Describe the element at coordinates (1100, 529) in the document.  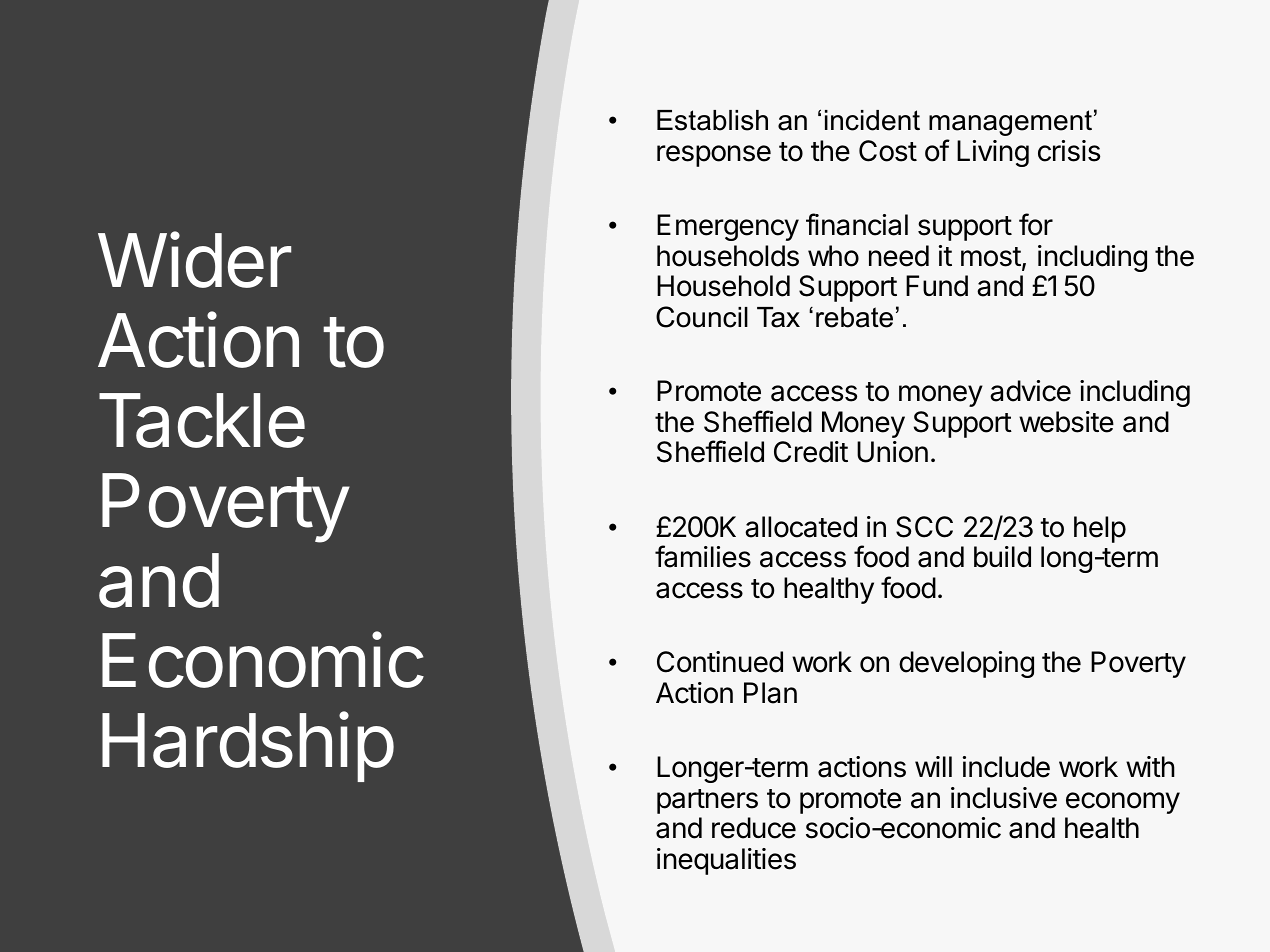
I see `help` at that location.
